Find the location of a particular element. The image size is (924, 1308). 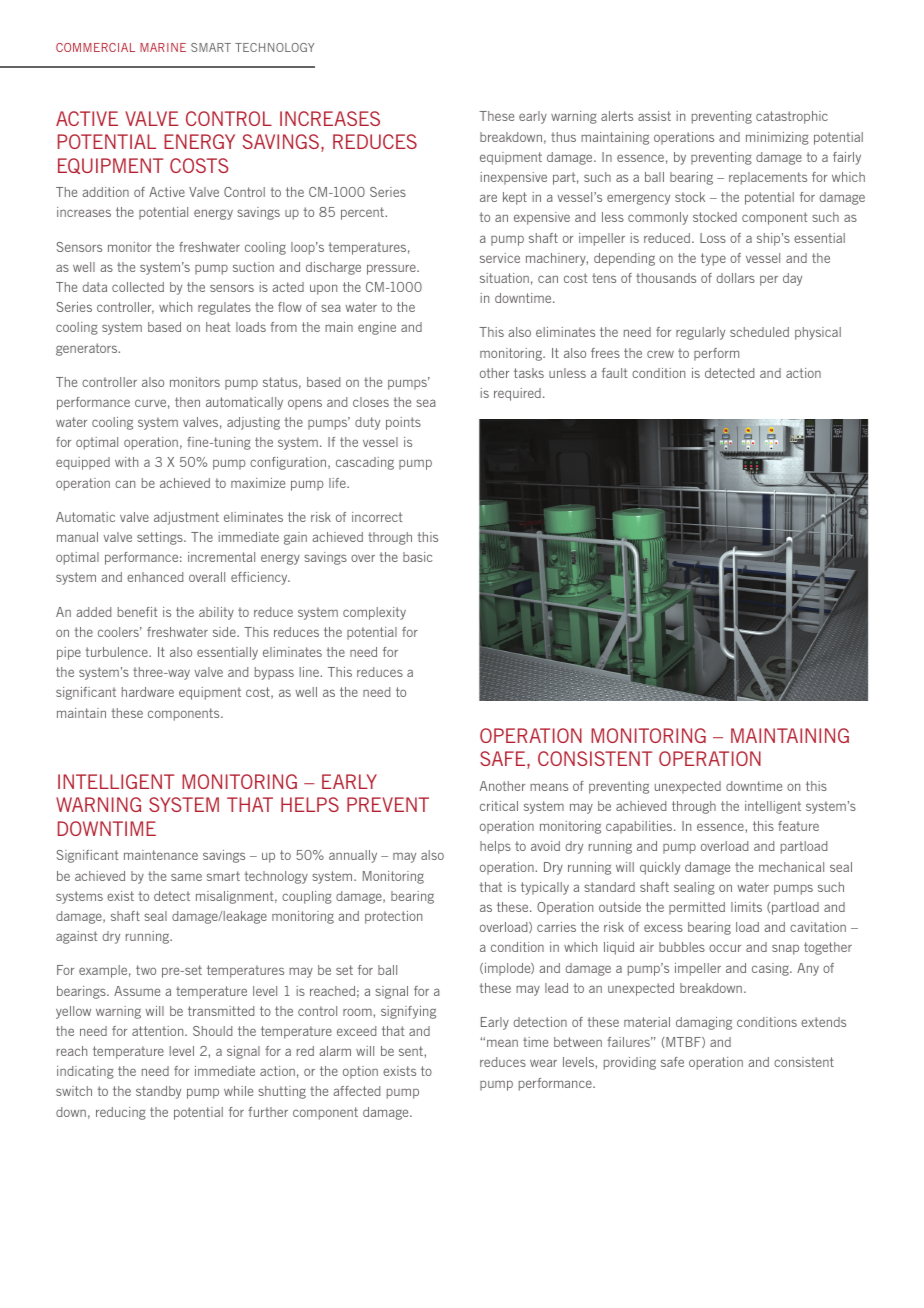

wear is located at coordinates (543, 1063).
